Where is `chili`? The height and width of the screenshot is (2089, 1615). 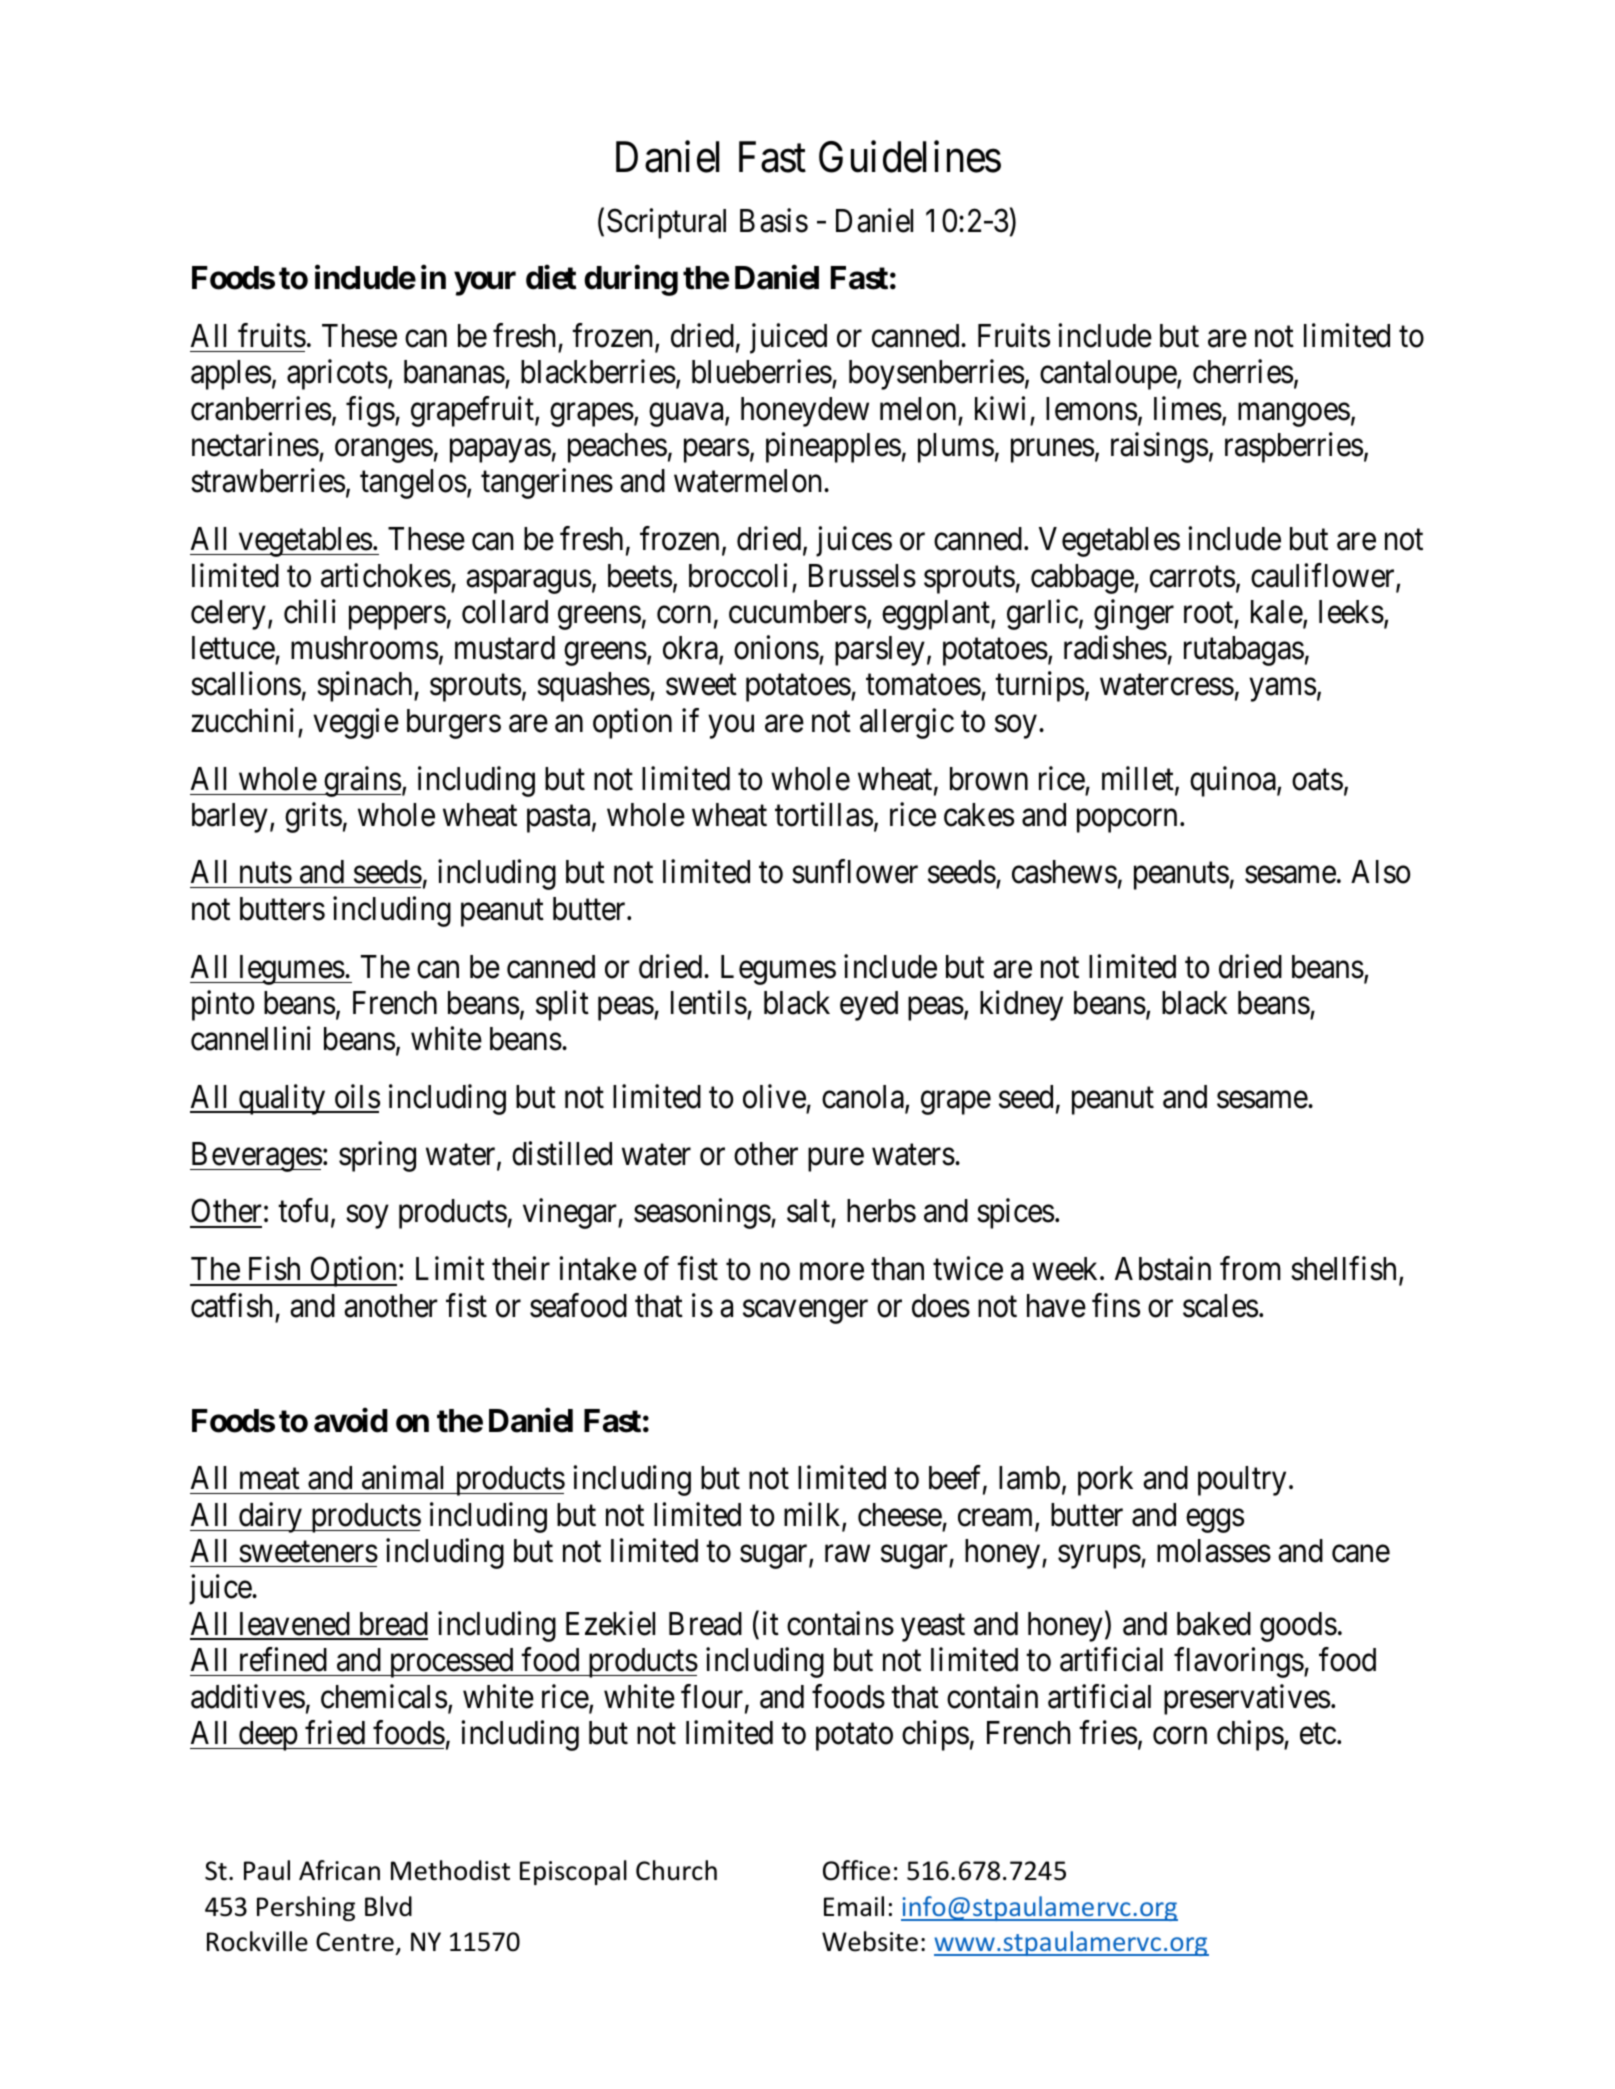 chili is located at coordinates (310, 611).
